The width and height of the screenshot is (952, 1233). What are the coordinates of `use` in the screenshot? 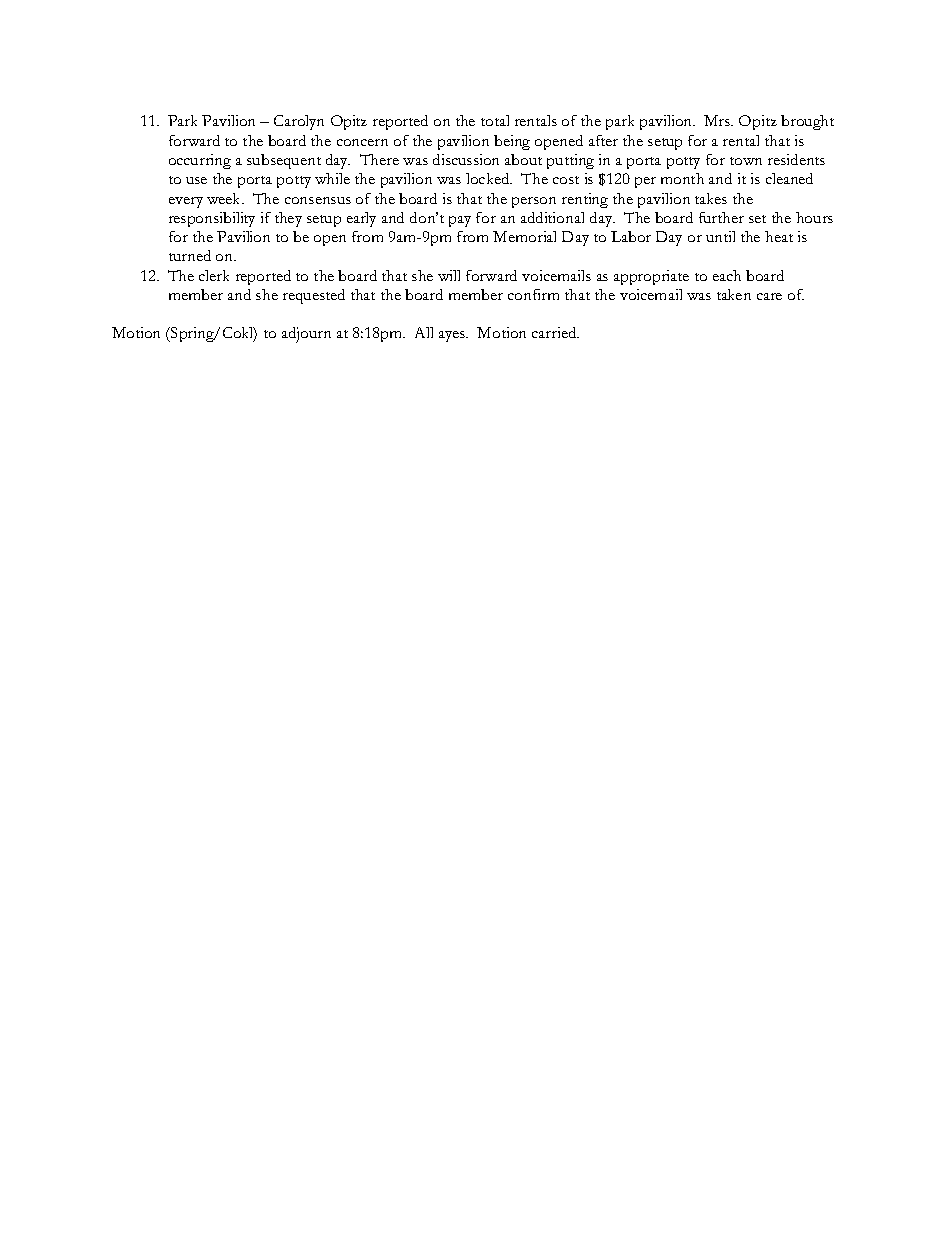 It's located at (196, 180).
